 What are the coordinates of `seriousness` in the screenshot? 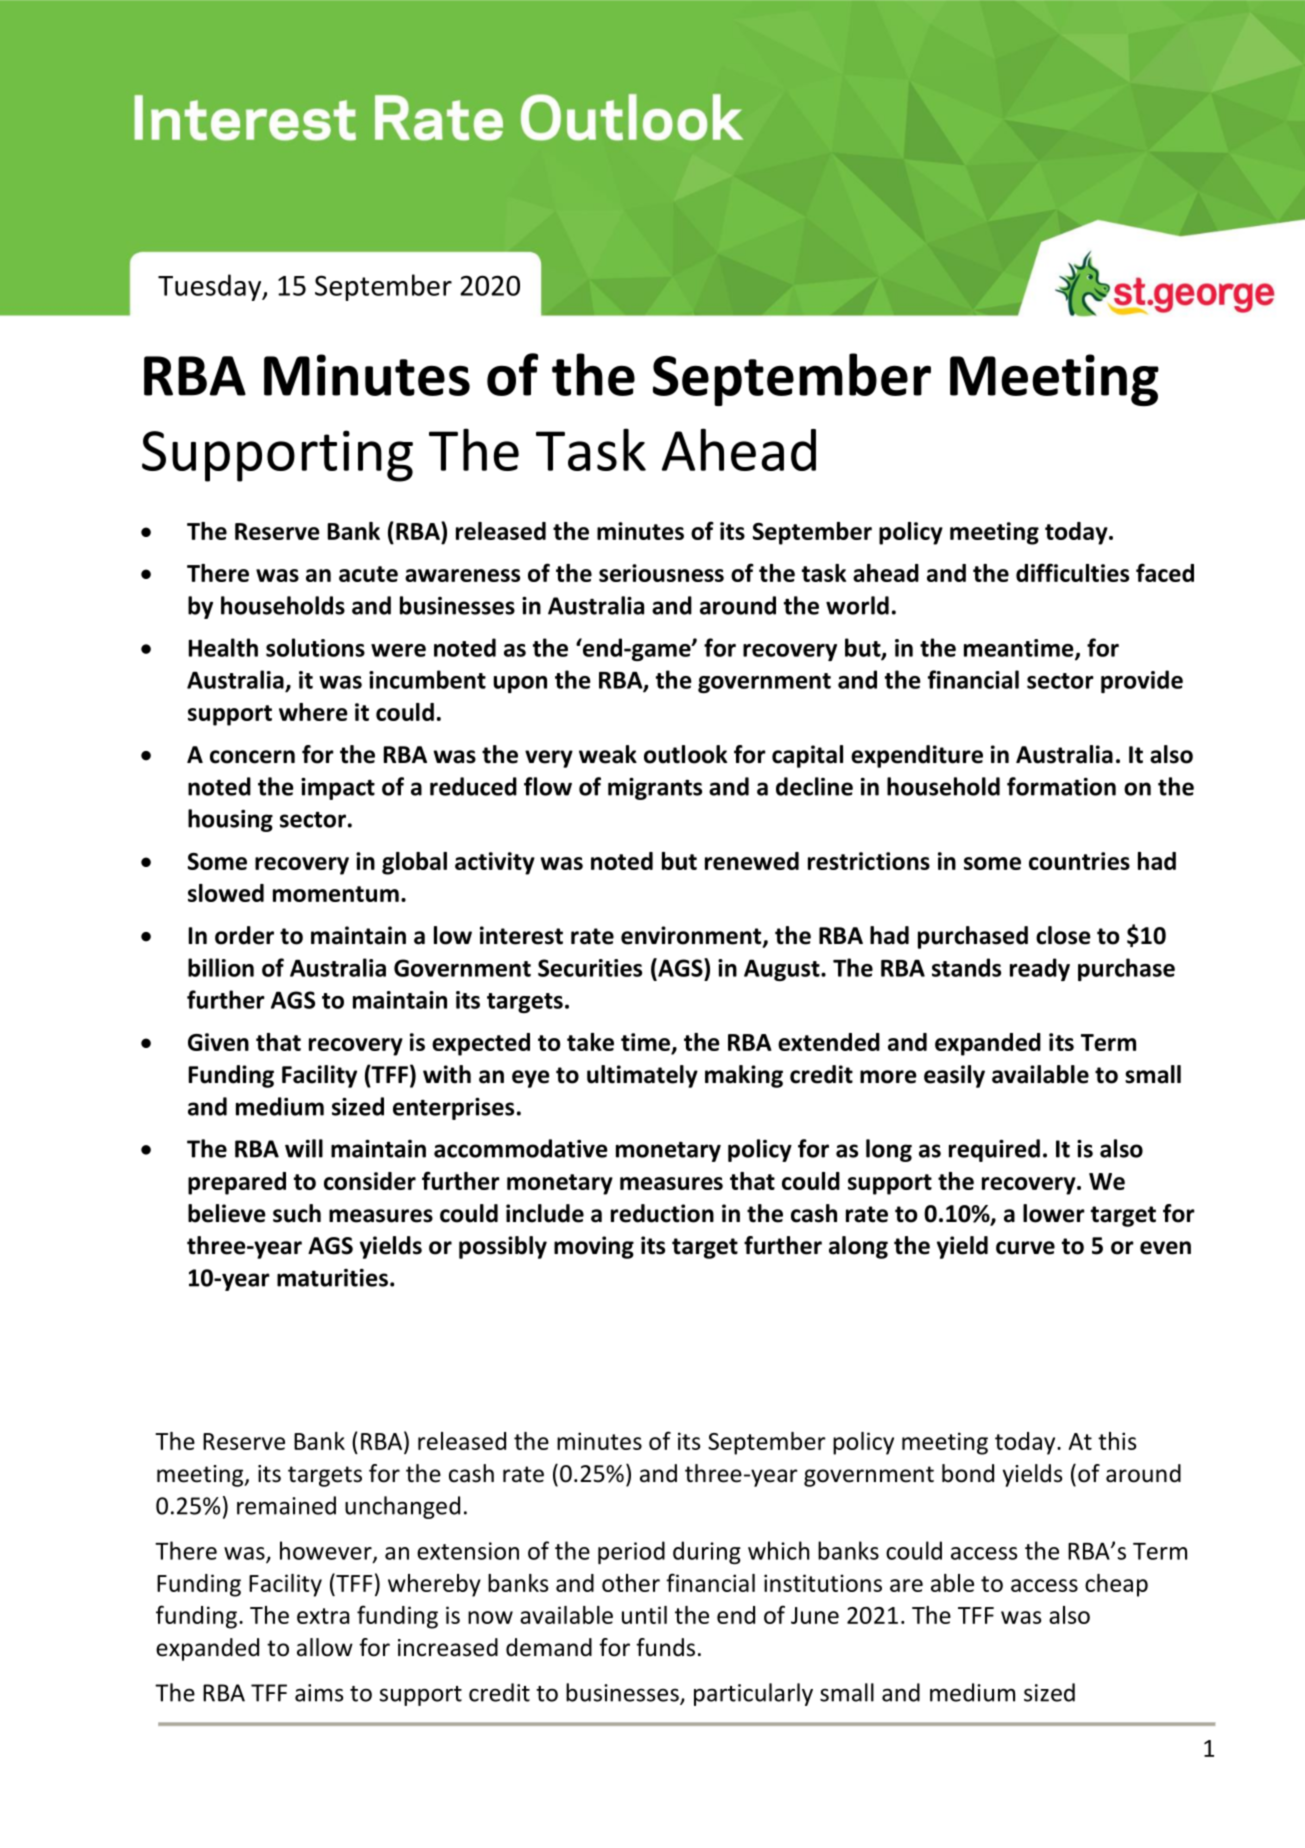 It's located at (661, 573).
